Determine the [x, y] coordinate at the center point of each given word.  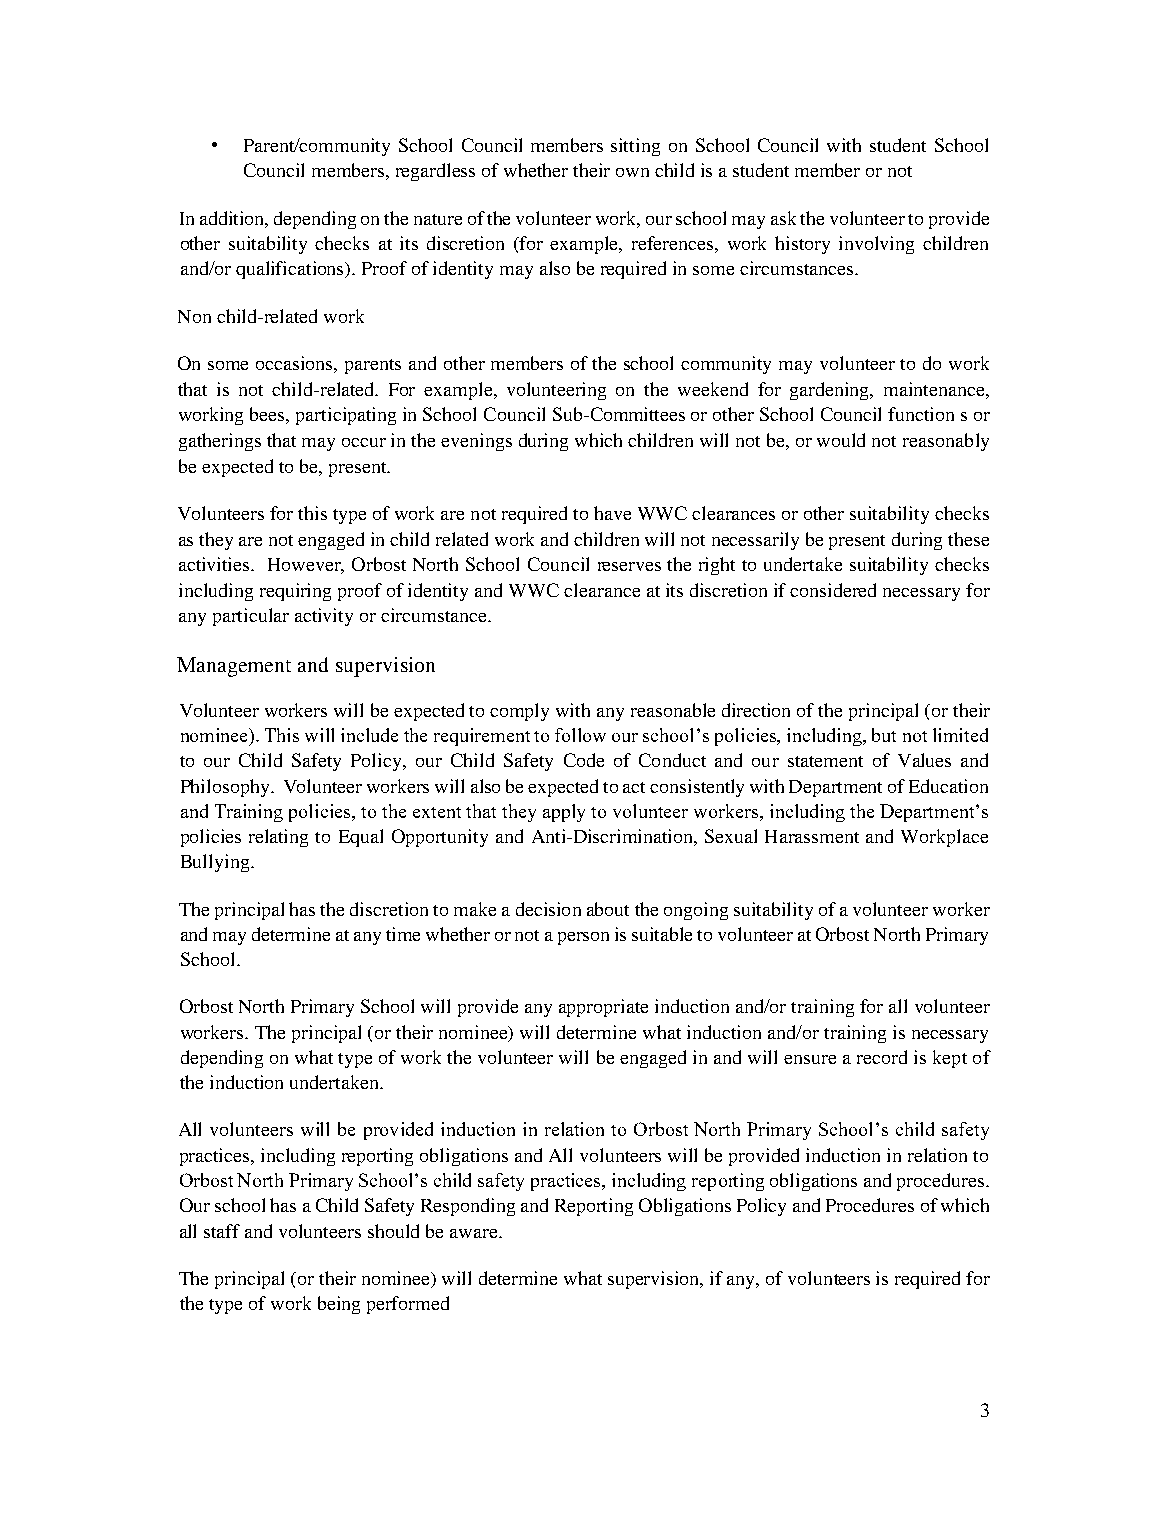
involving [876, 245]
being [339, 1305]
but [884, 735]
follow [580, 735]
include [369, 735]
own [632, 172]
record [882, 1057]
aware [475, 1233]
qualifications [291, 270]
